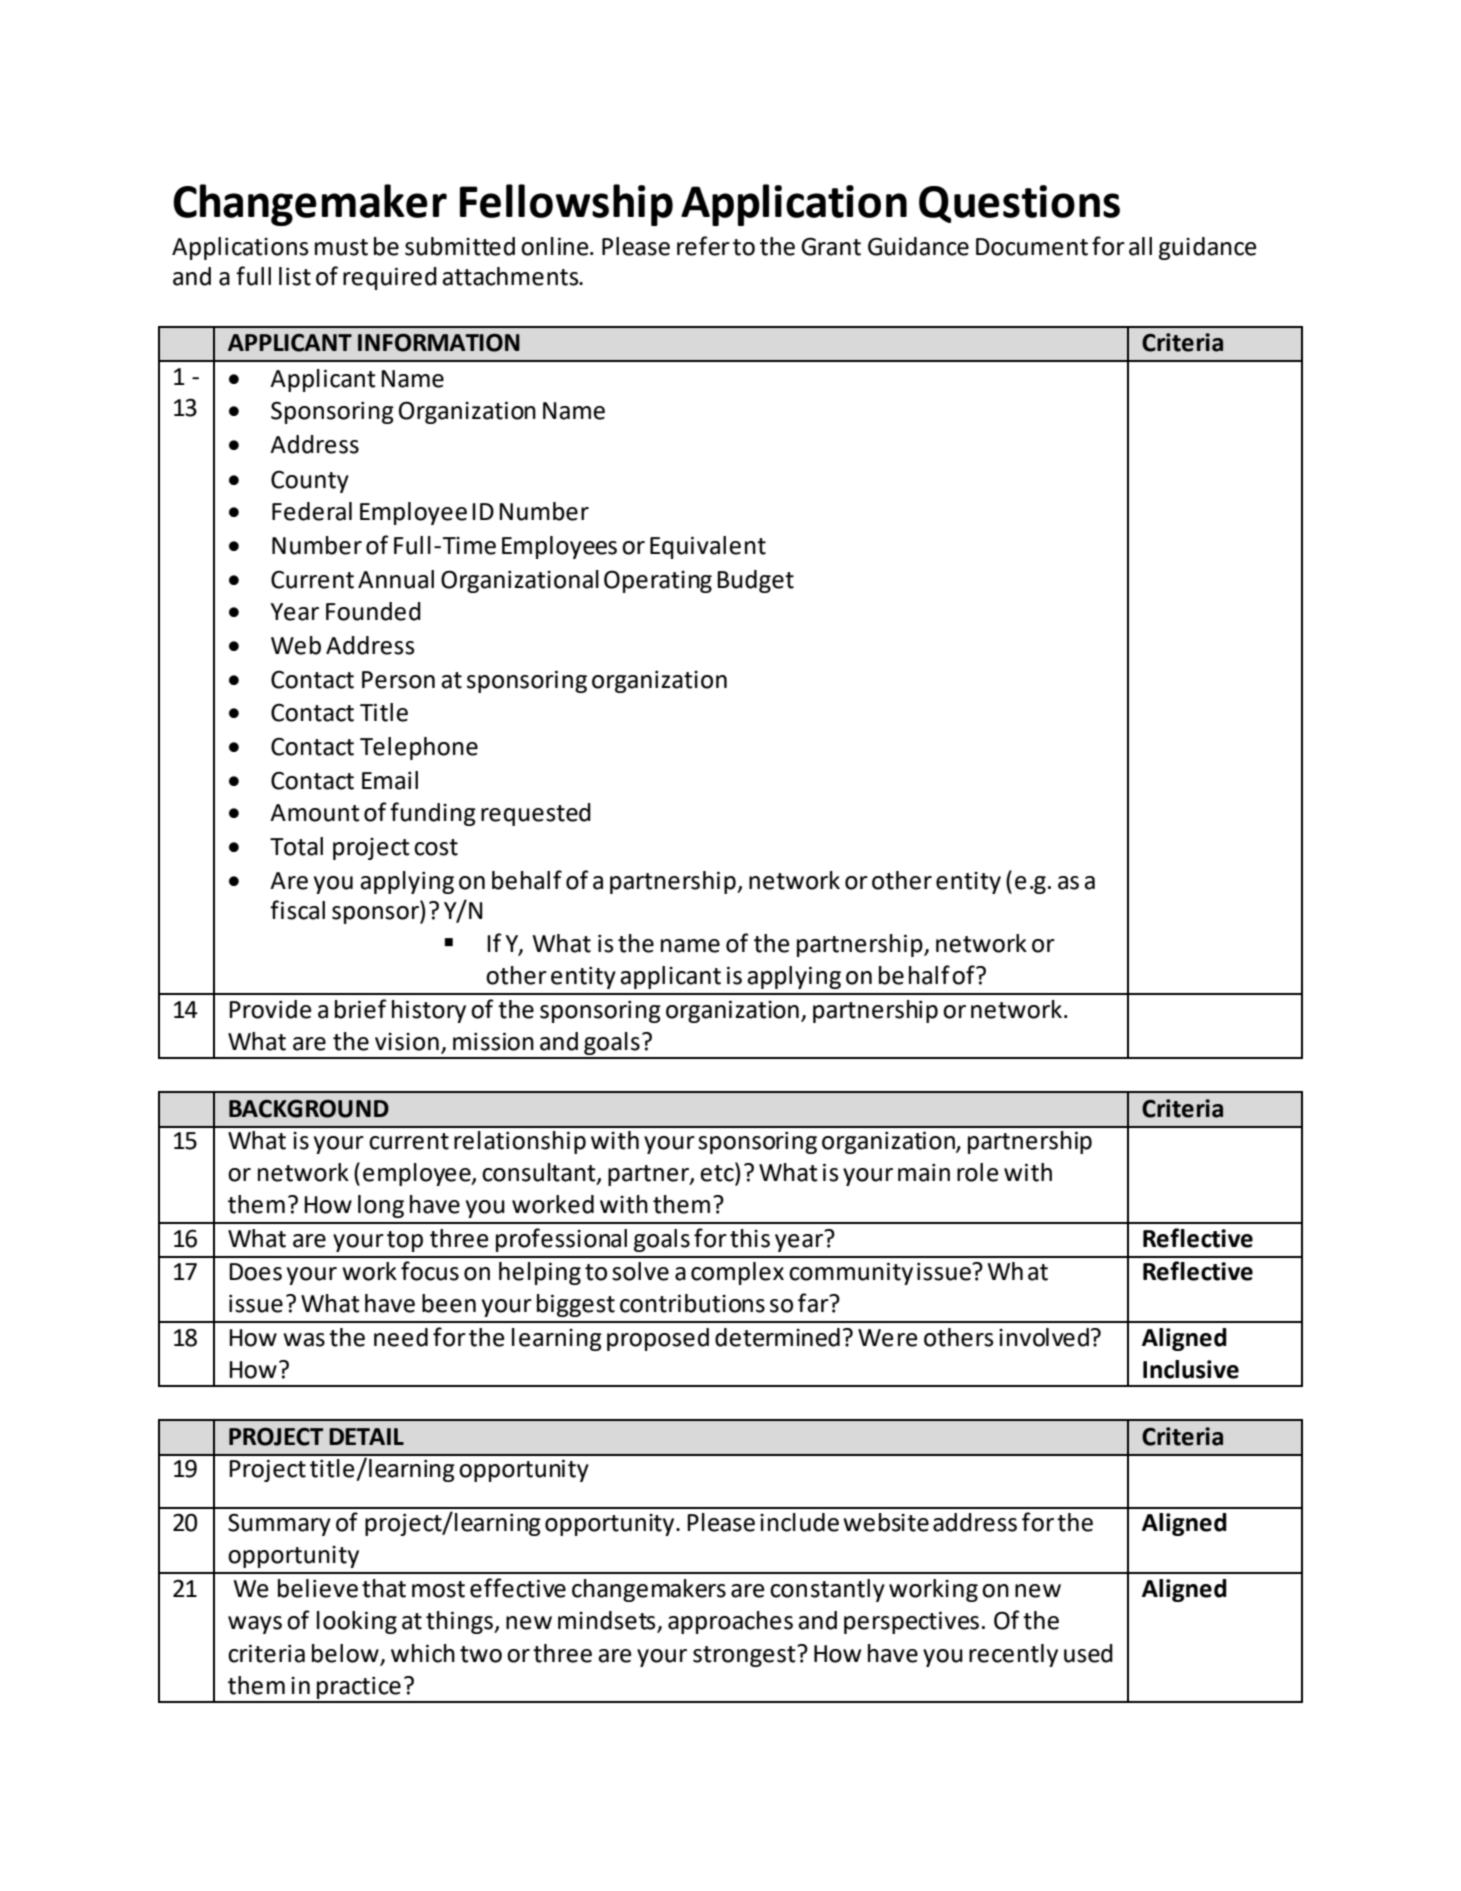 This document has width=1461, height=1891. Describe the element at coordinates (977, 1172) in the document. I see `role` at that location.
